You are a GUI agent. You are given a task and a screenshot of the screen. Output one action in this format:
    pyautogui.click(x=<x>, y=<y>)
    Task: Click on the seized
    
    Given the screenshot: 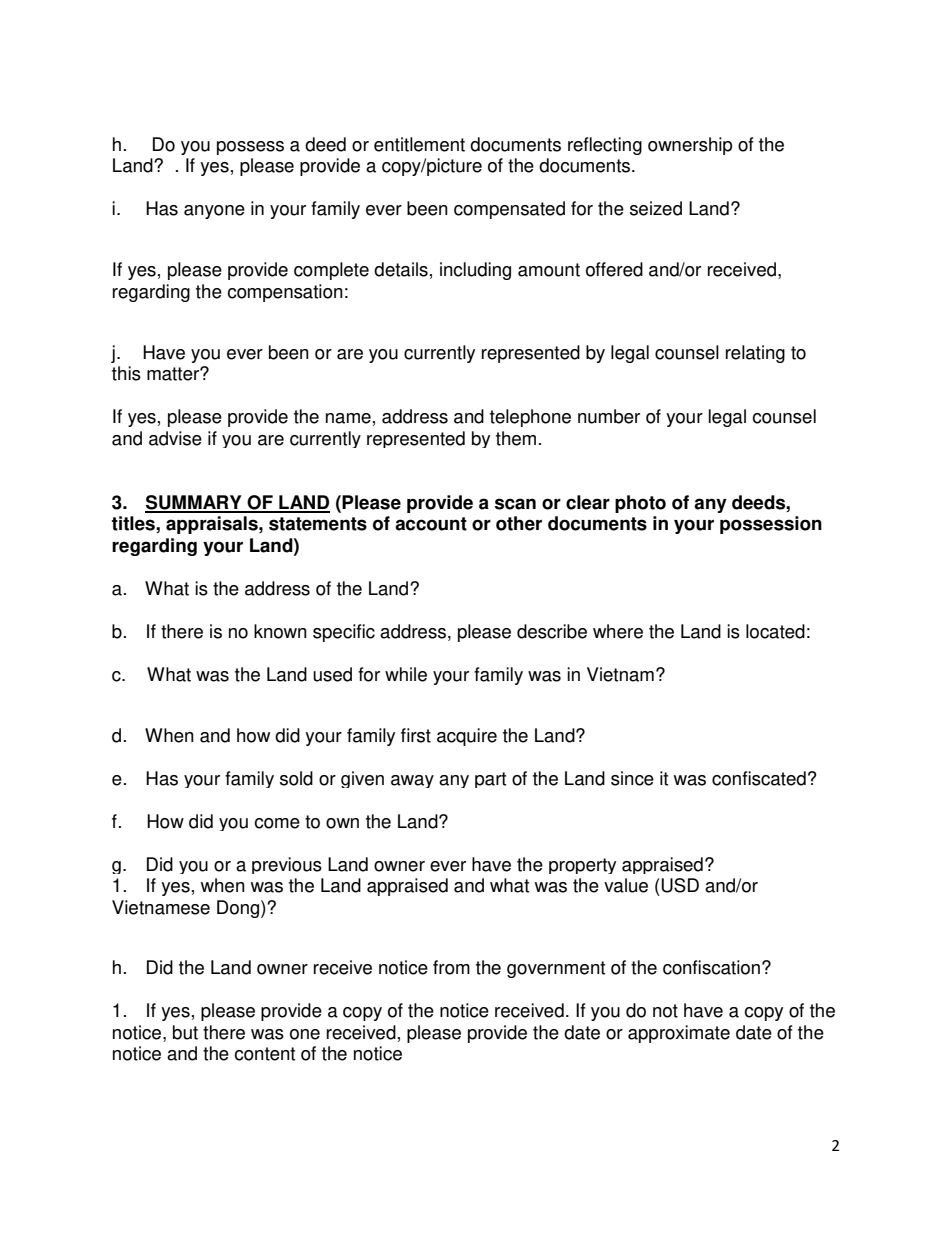 What is the action you would take?
    pyautogui.click(x=656, y=208)
